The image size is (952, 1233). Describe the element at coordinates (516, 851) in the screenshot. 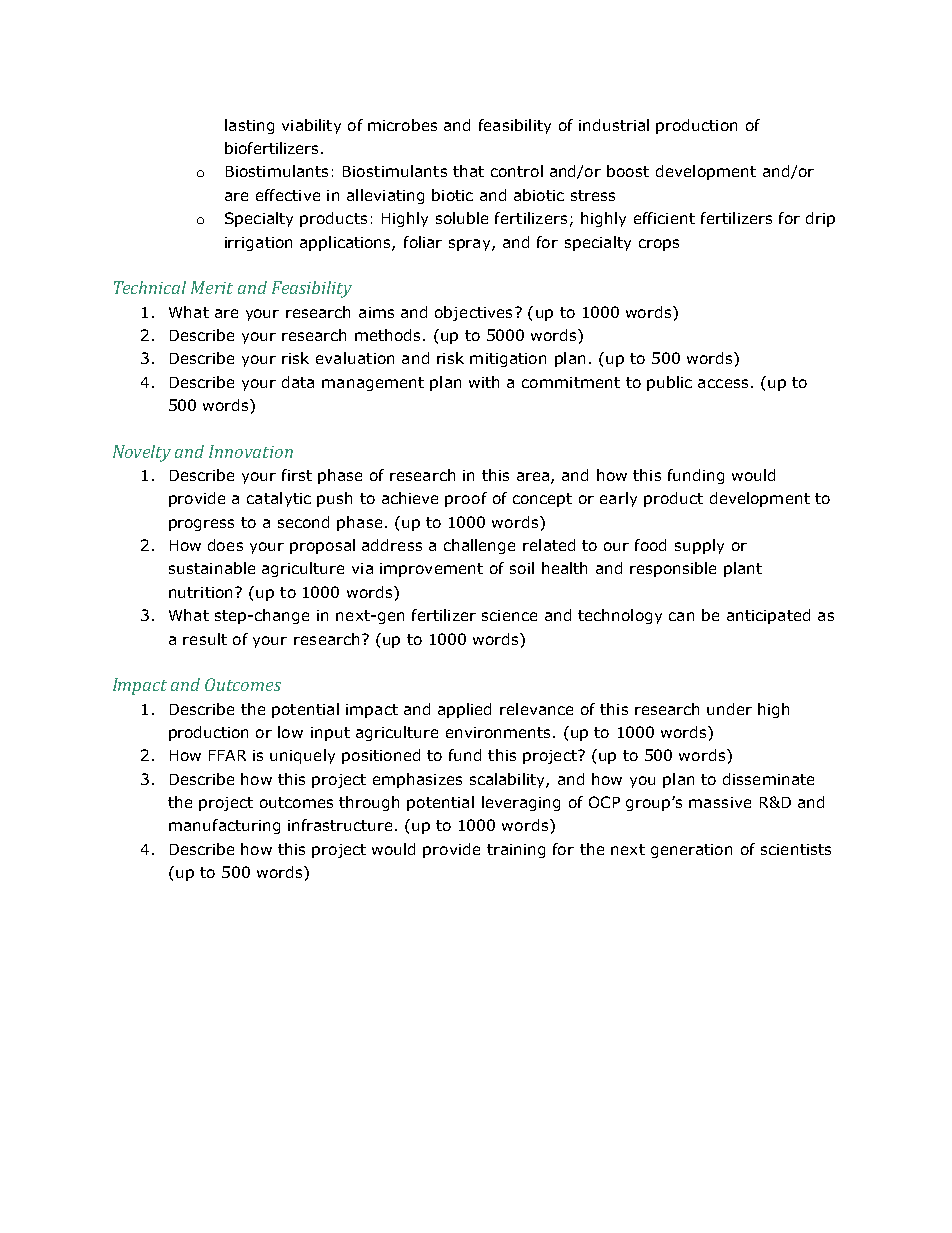

I see `training` at that location.
